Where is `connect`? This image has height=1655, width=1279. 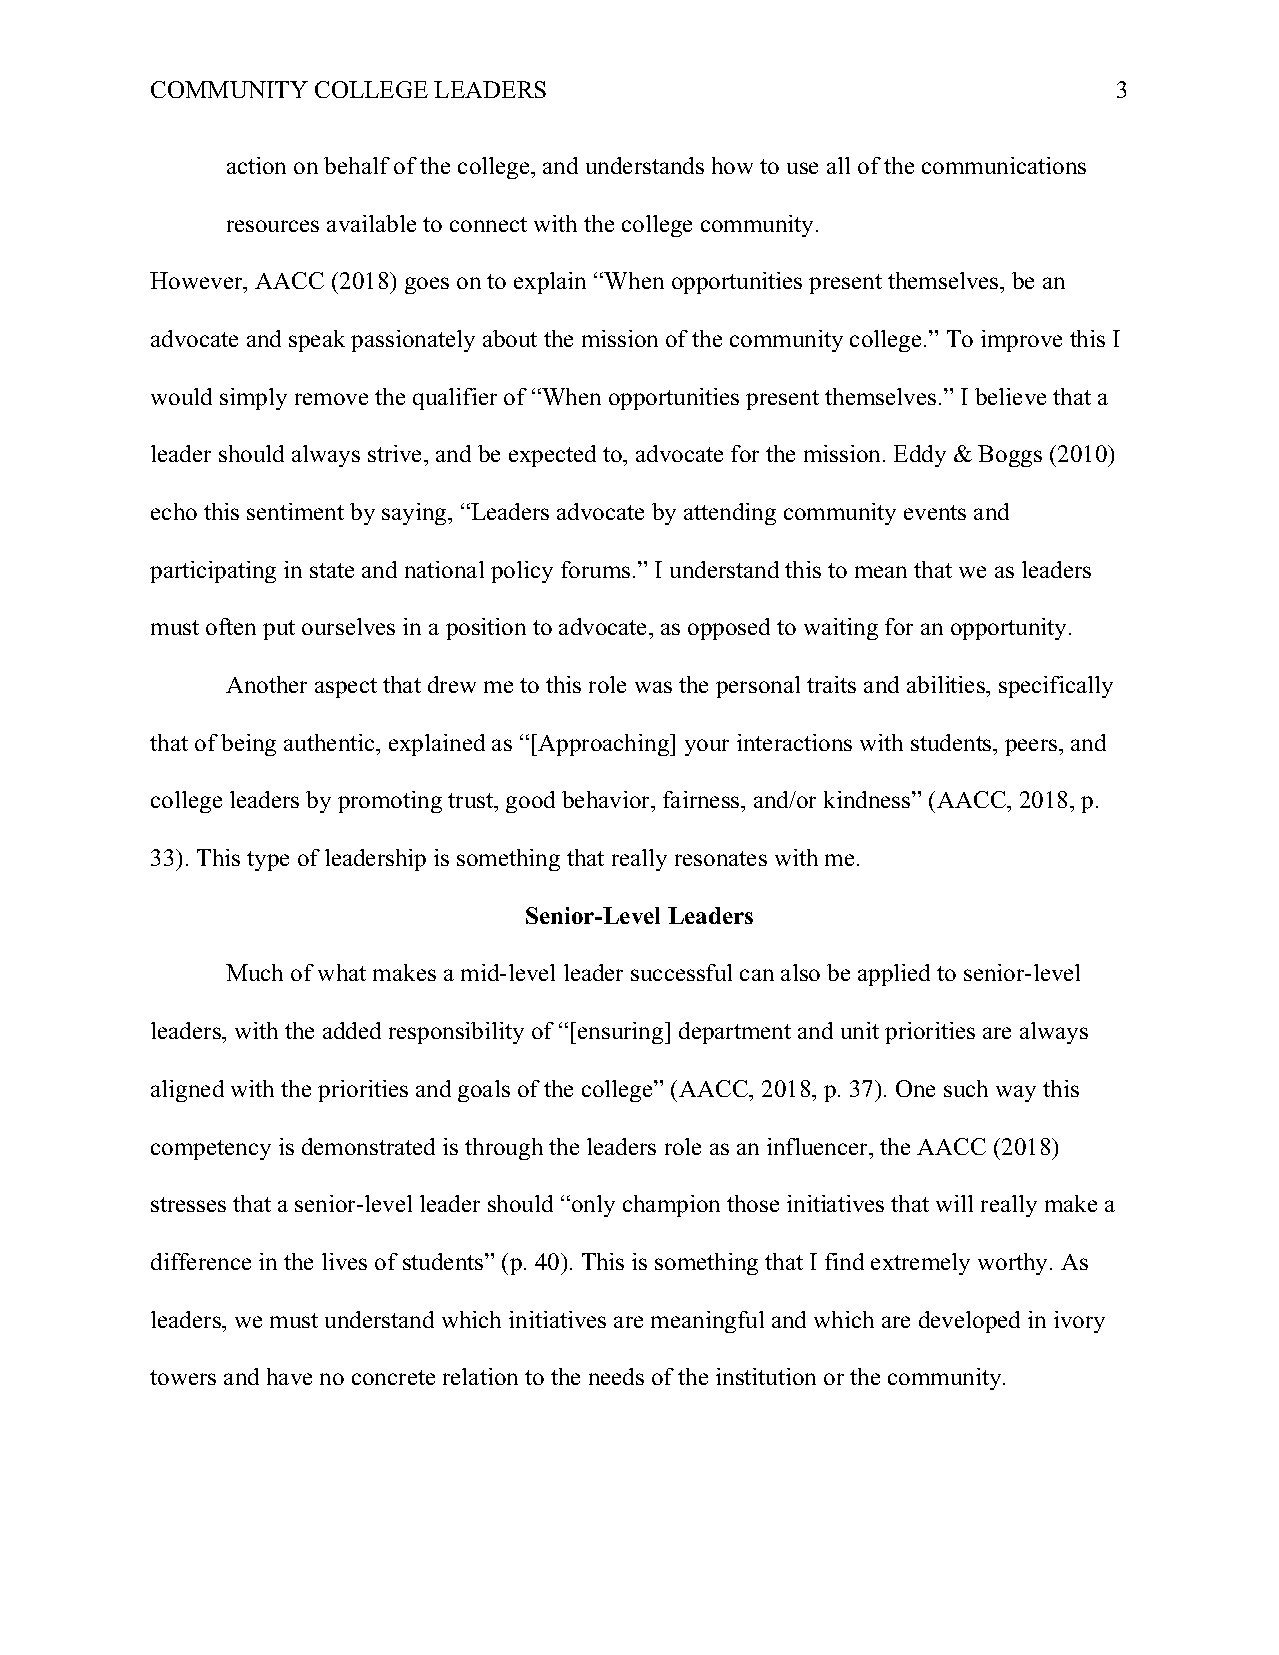
connect is located at coordinates (488, 224).
